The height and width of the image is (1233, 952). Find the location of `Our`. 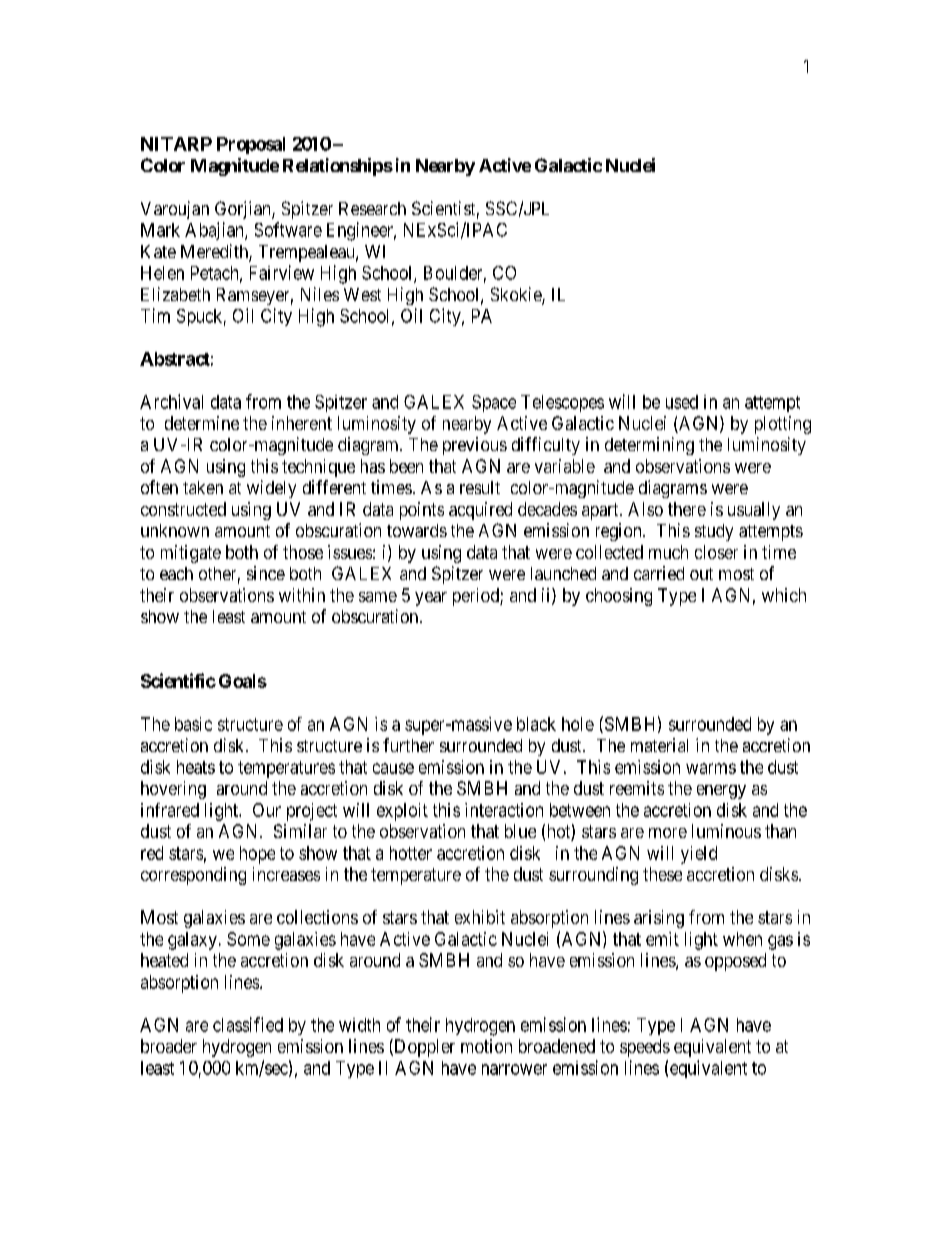

Our is located at coordinates (267, 810).
